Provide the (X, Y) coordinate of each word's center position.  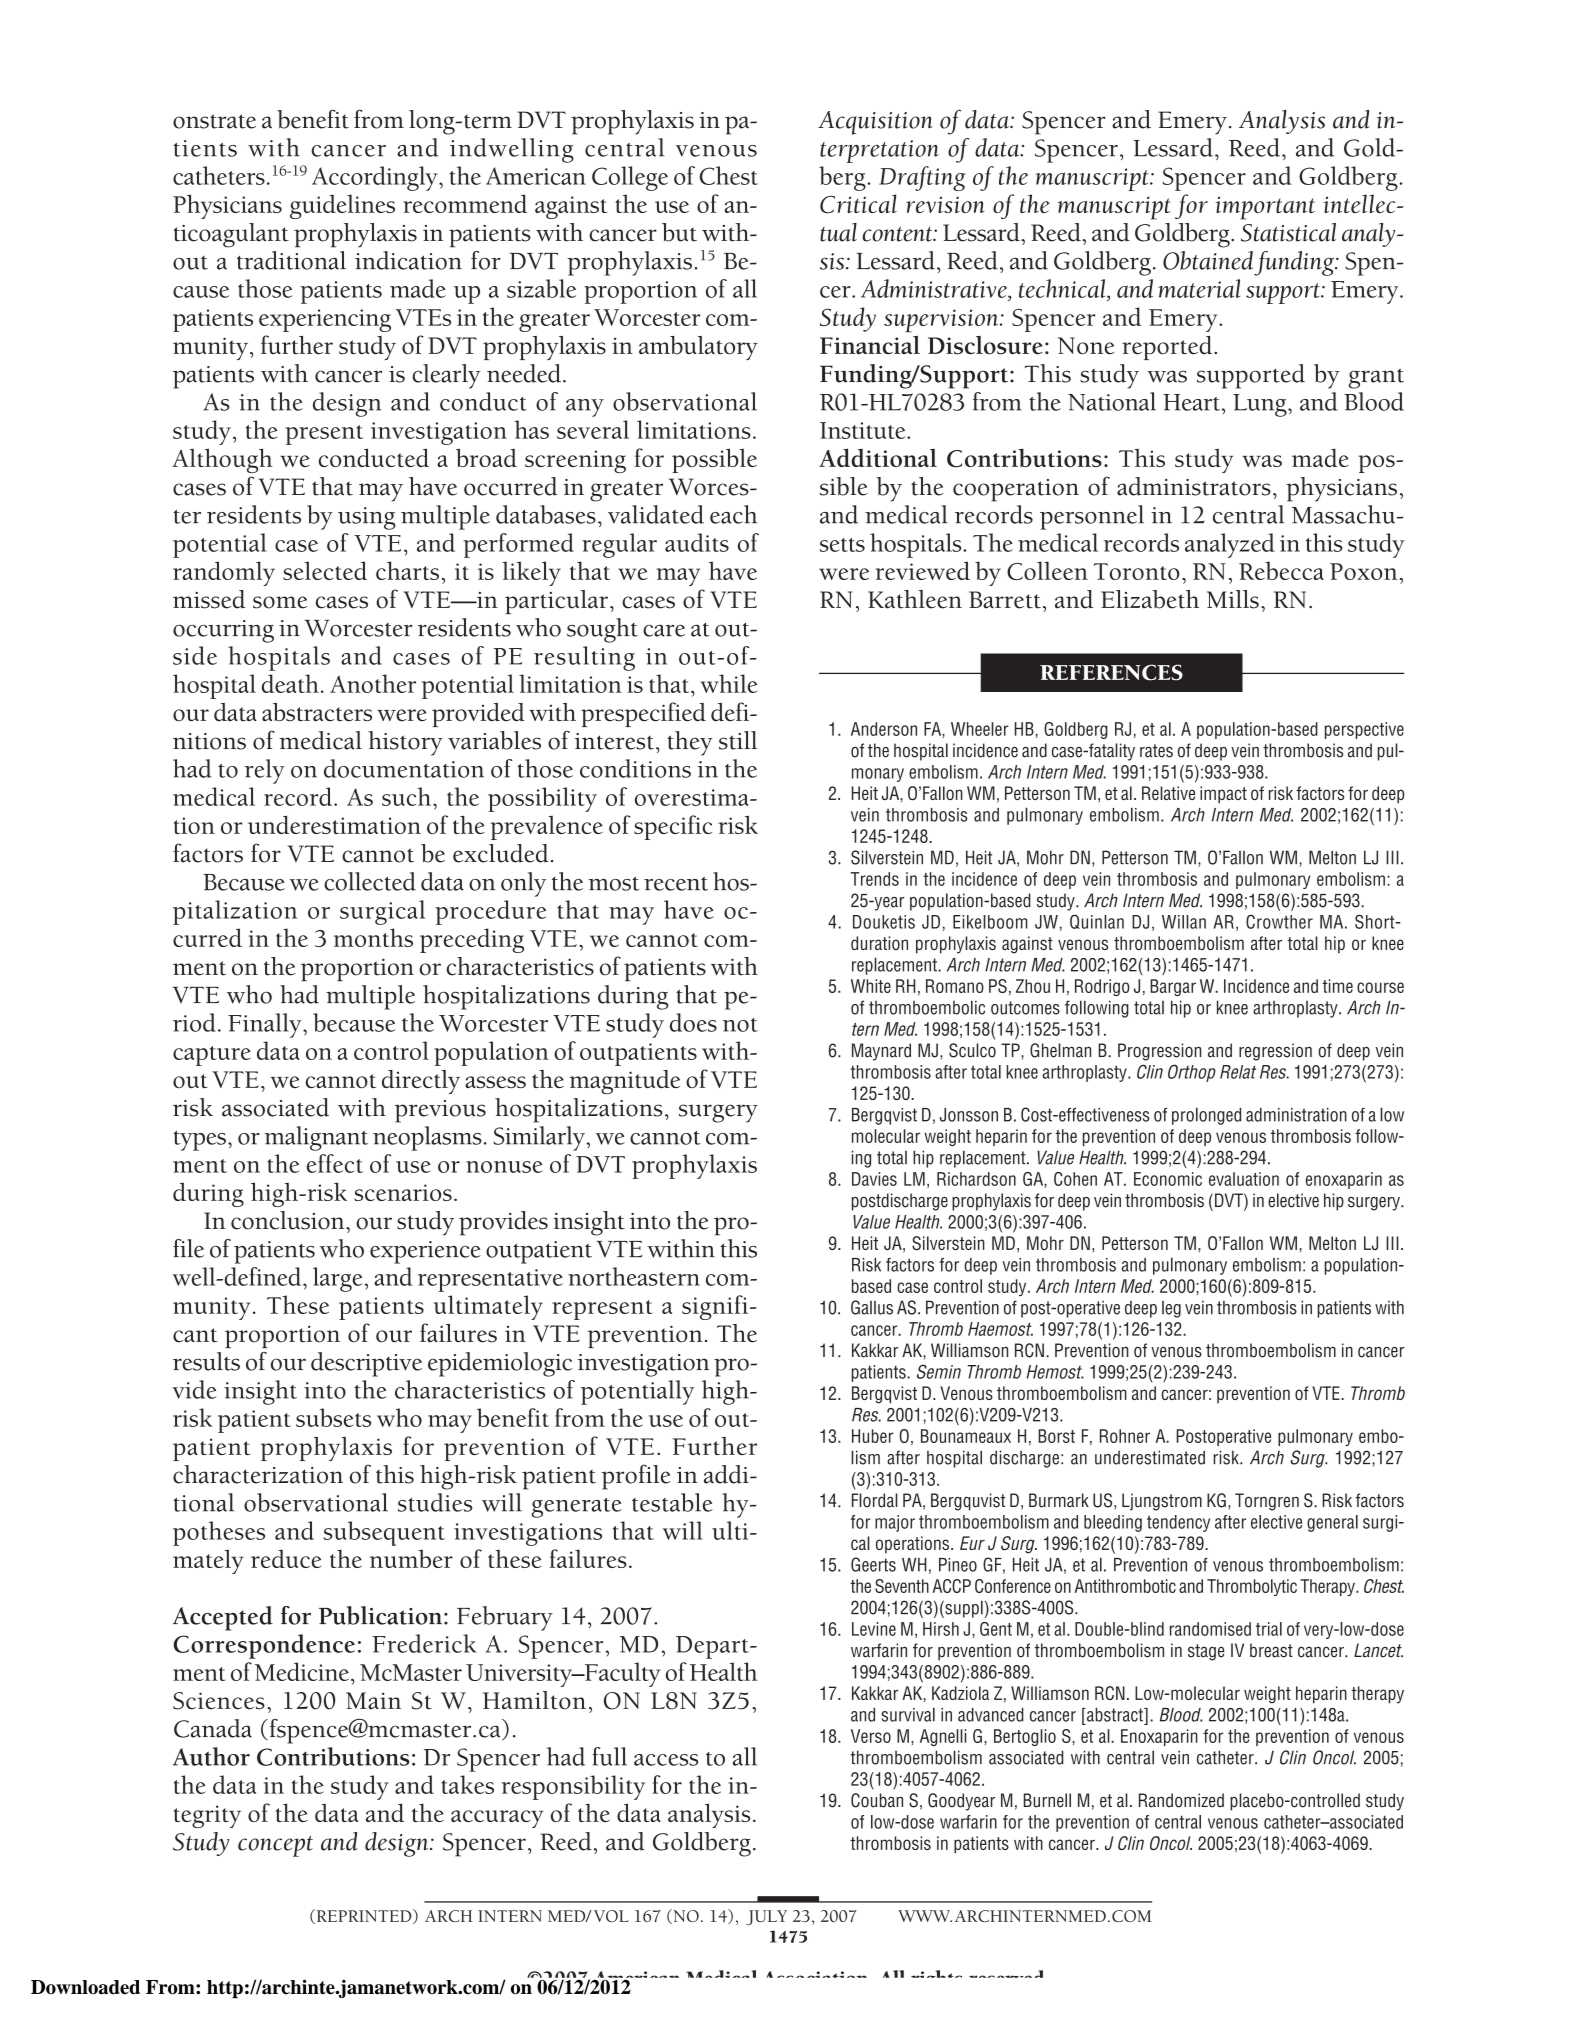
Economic (1168, 1179)
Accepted (223, 1618)
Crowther (1279, 921)
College (630, 178)
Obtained (1208, 260)
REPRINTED (364, 1916)
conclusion (289, 1220)
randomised (1210, 1629)
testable (672, 1502)
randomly (224, 573)
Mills (1233, 599)
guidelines (342, 206)
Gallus (872, 1307)
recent (676, 884)
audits (697, 542)
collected (370, 881)
